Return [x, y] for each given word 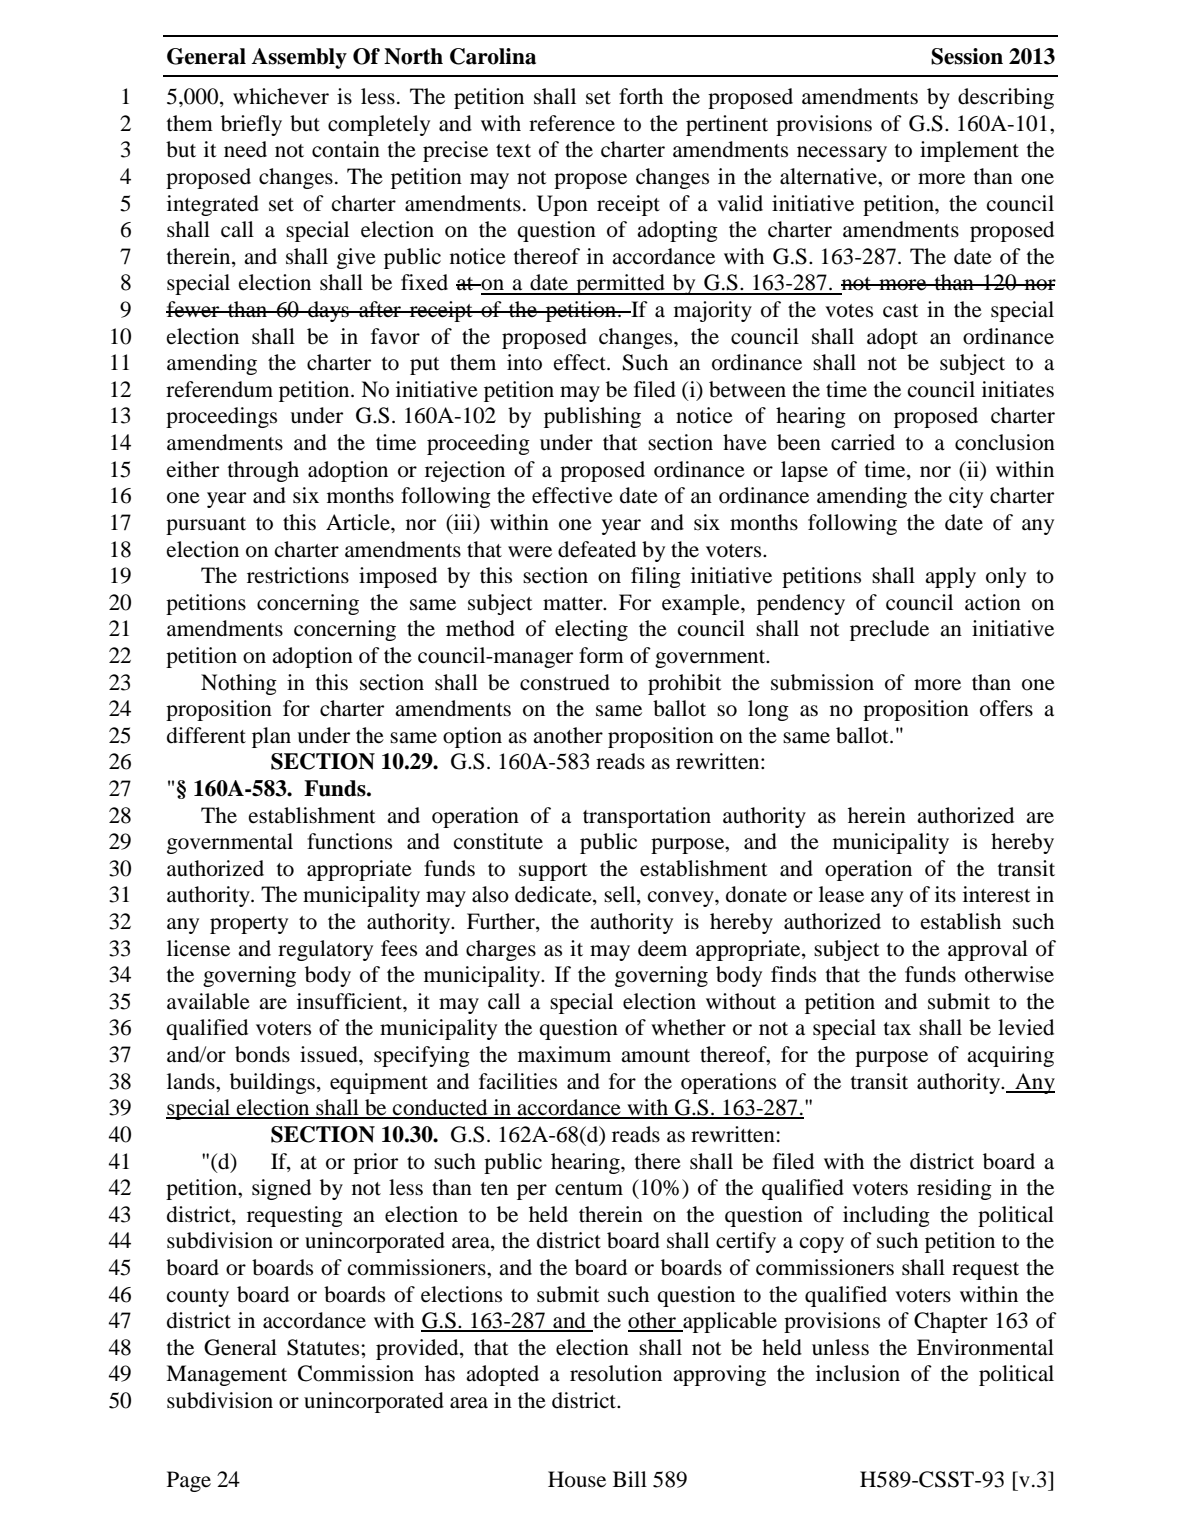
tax [897, 1029]
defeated [597, 549]
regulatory [325, 950]
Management [226, 1375]
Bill [630, 1479]
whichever [281, 96]
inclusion [858, 1373]
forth [641, 96]
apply [950, 577]
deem [662, 948]
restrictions [298, 575]
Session [967, 56]
